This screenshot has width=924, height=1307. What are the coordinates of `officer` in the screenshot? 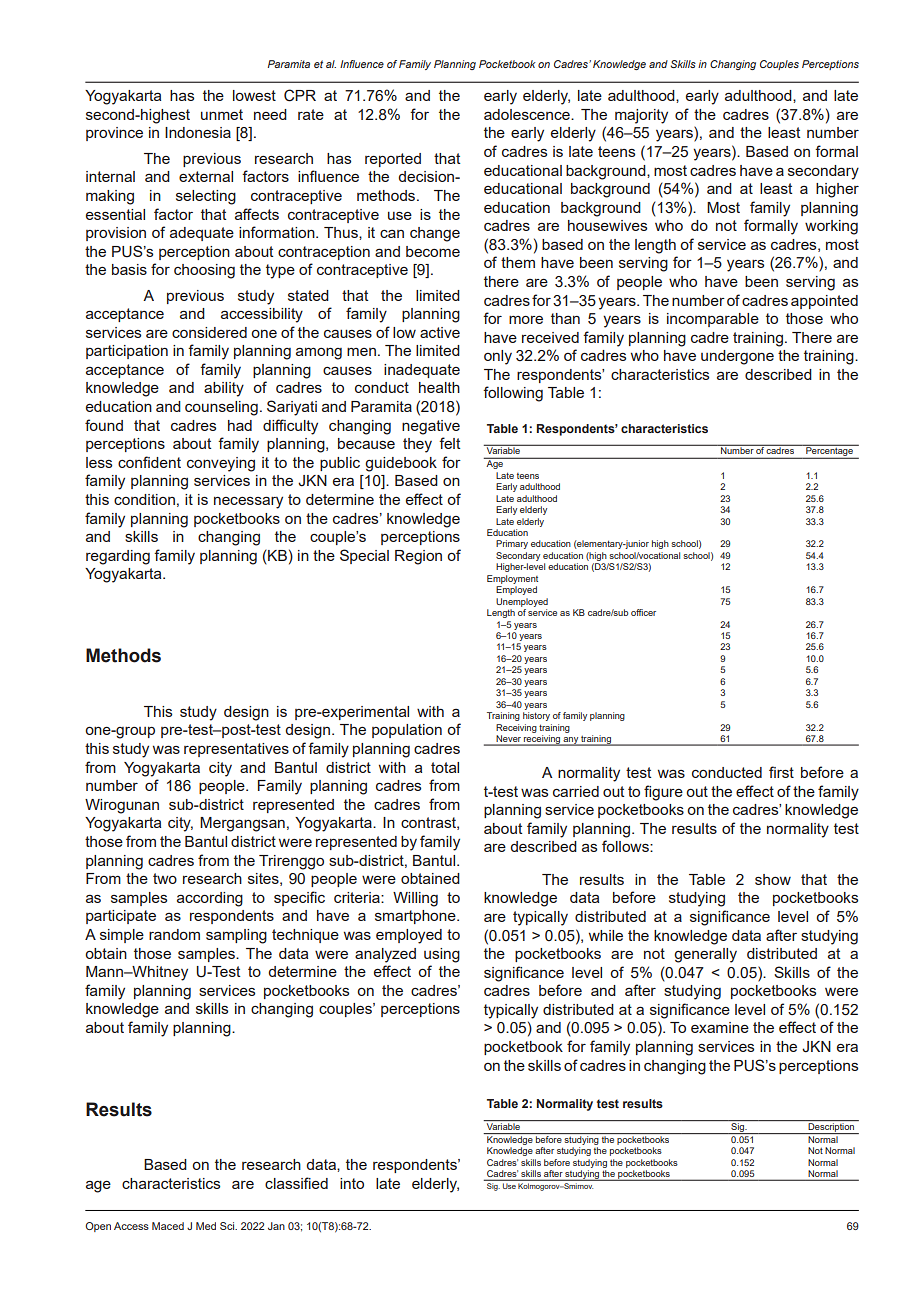 It's located at (643, 612).
